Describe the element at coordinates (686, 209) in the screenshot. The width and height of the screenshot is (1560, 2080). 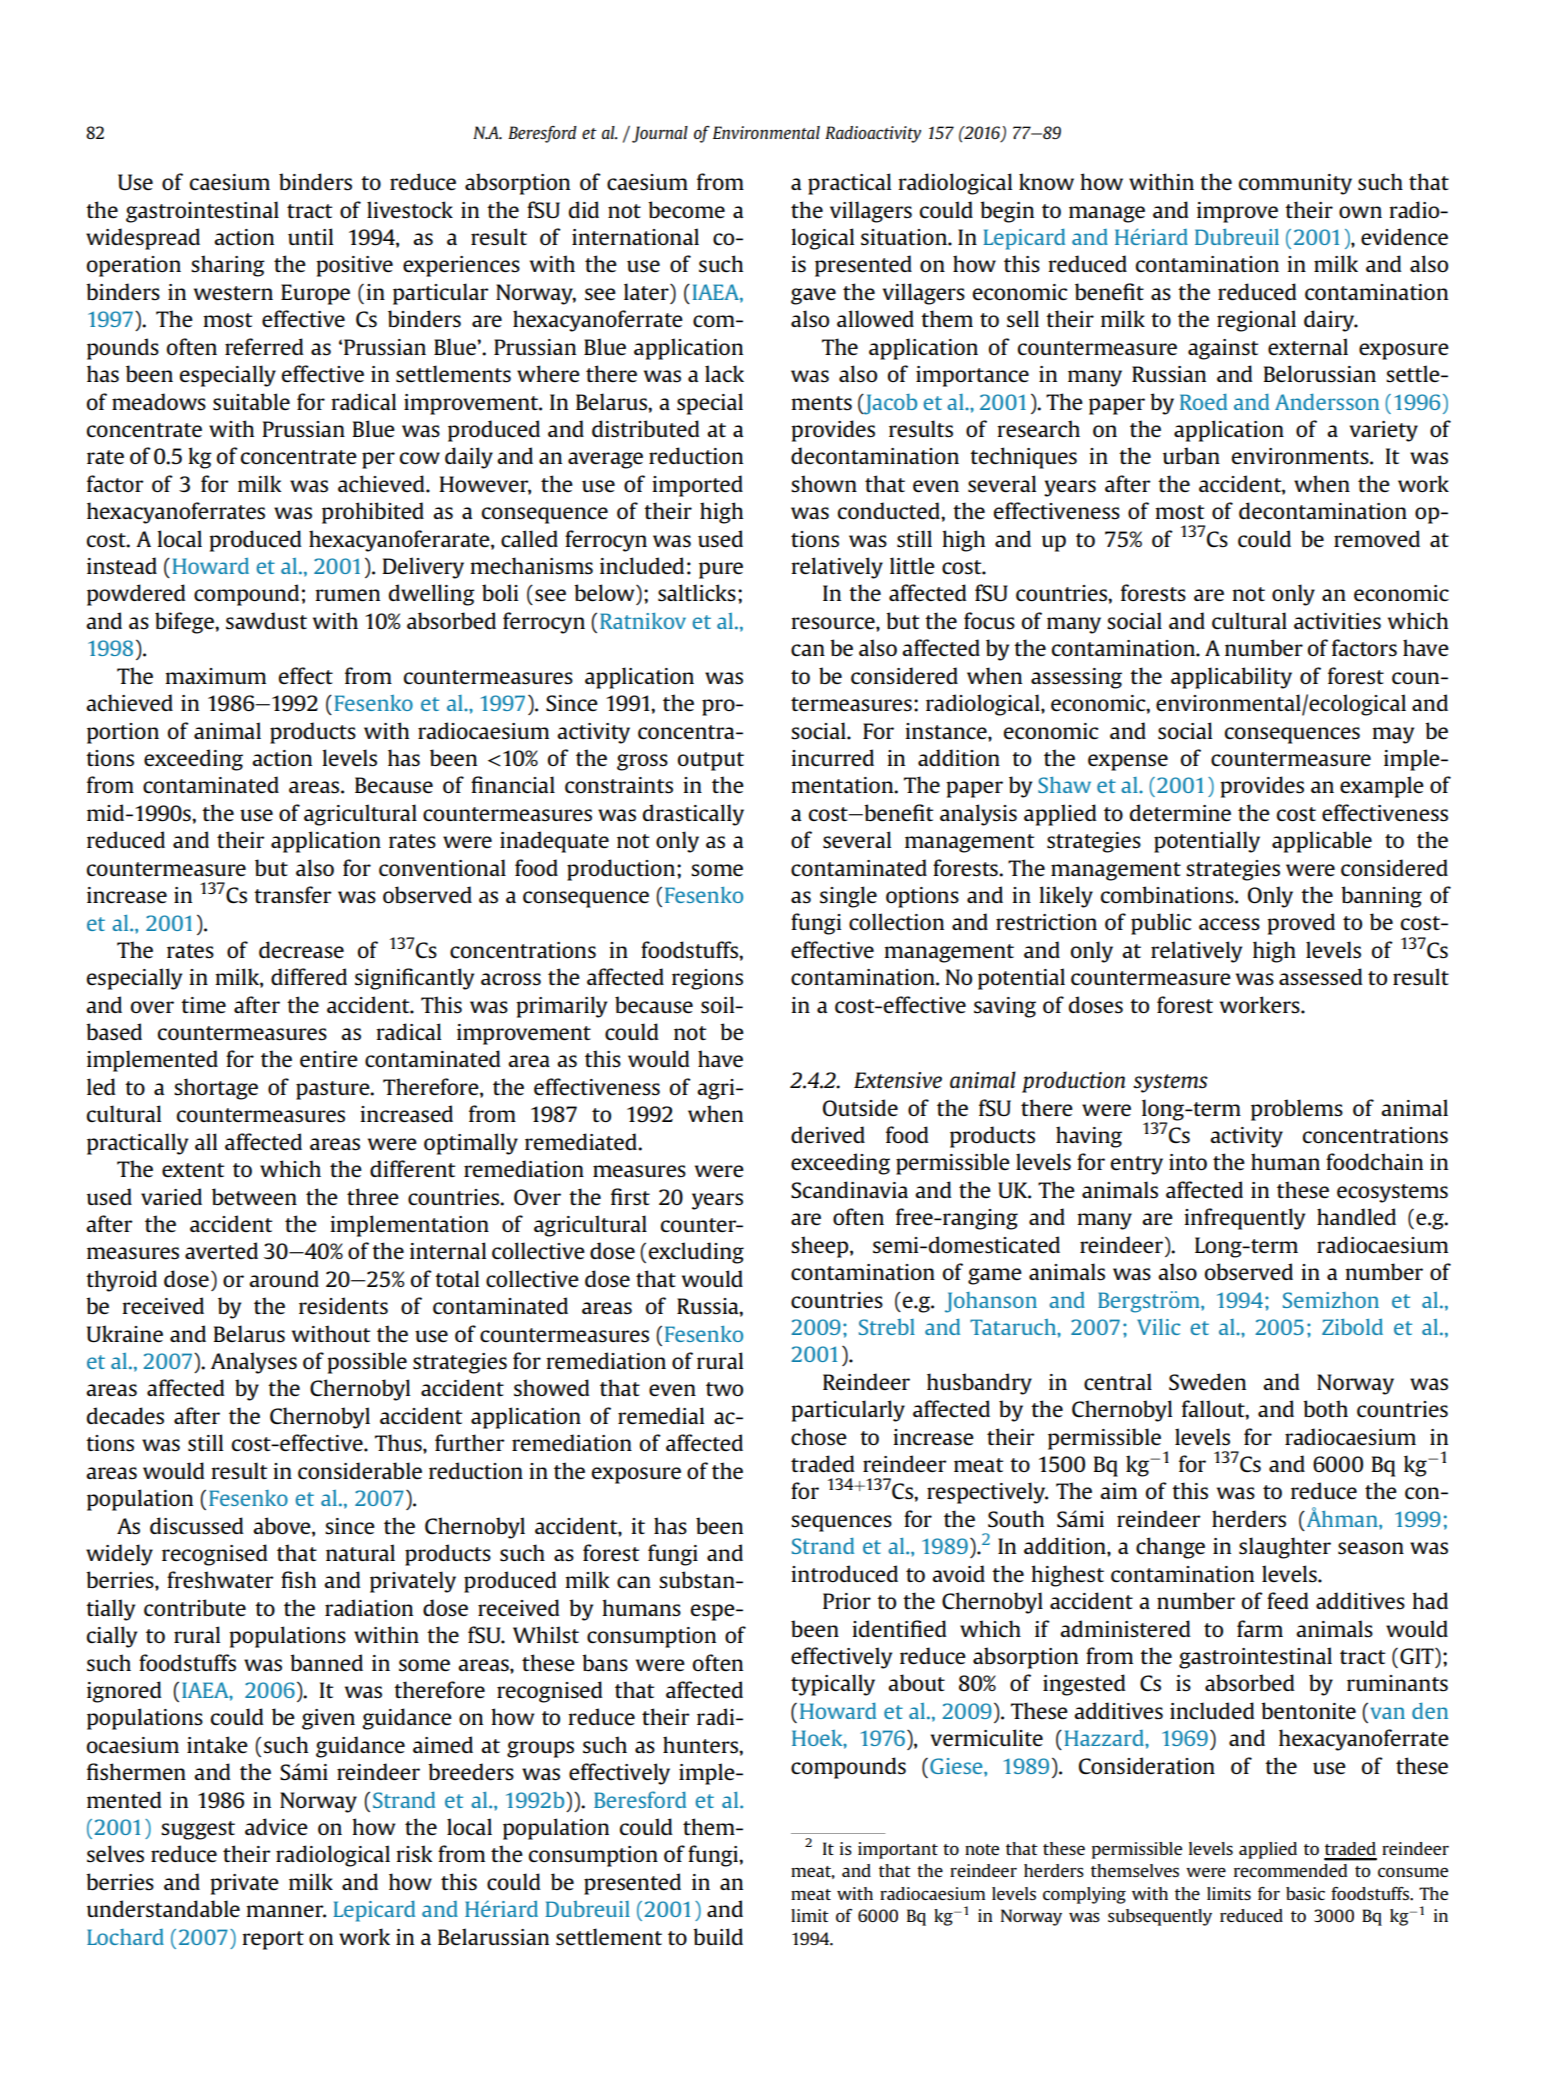
I see `become` at that location.
